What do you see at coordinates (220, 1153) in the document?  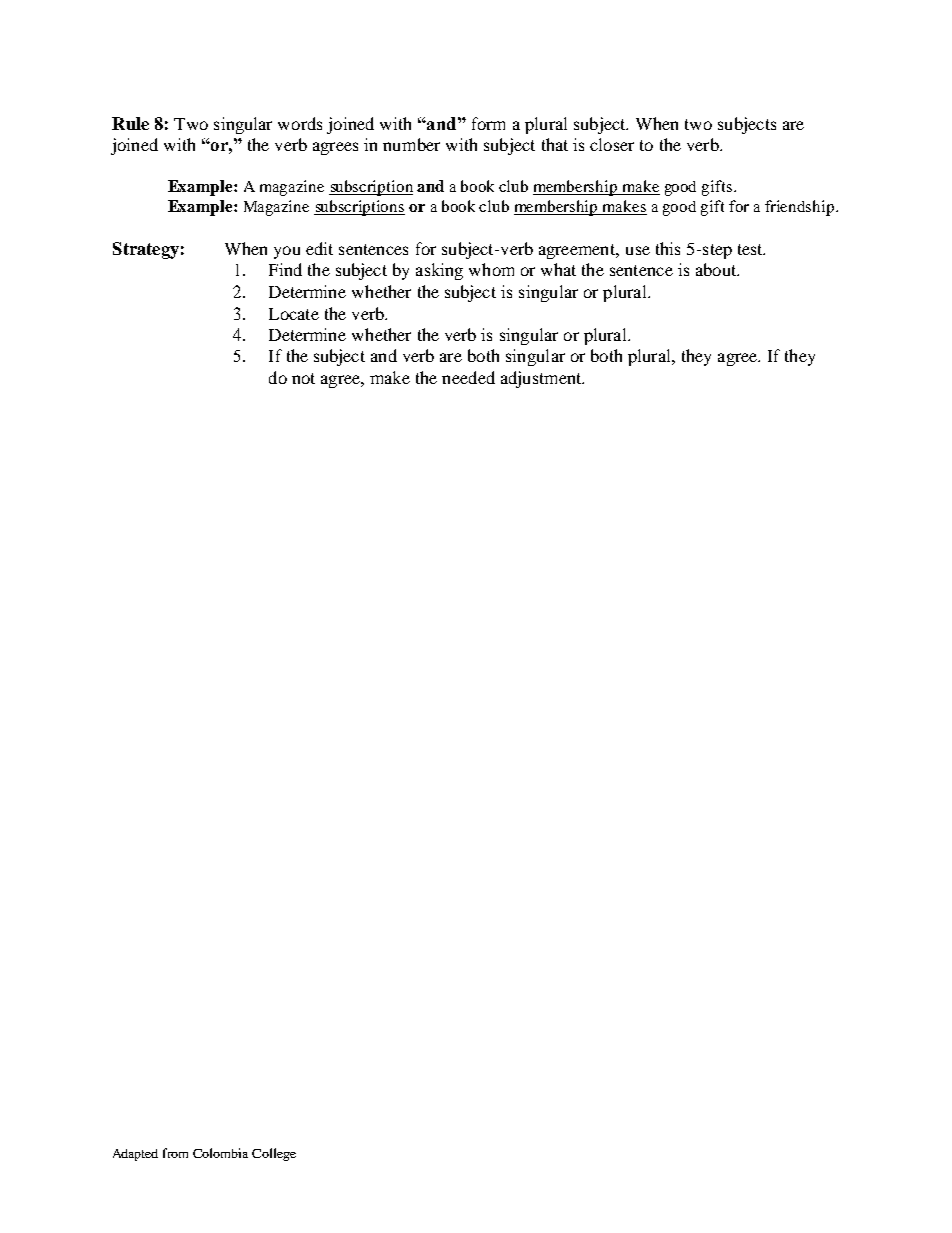 I see `Colombia` at bounding box center [220, 1153].
